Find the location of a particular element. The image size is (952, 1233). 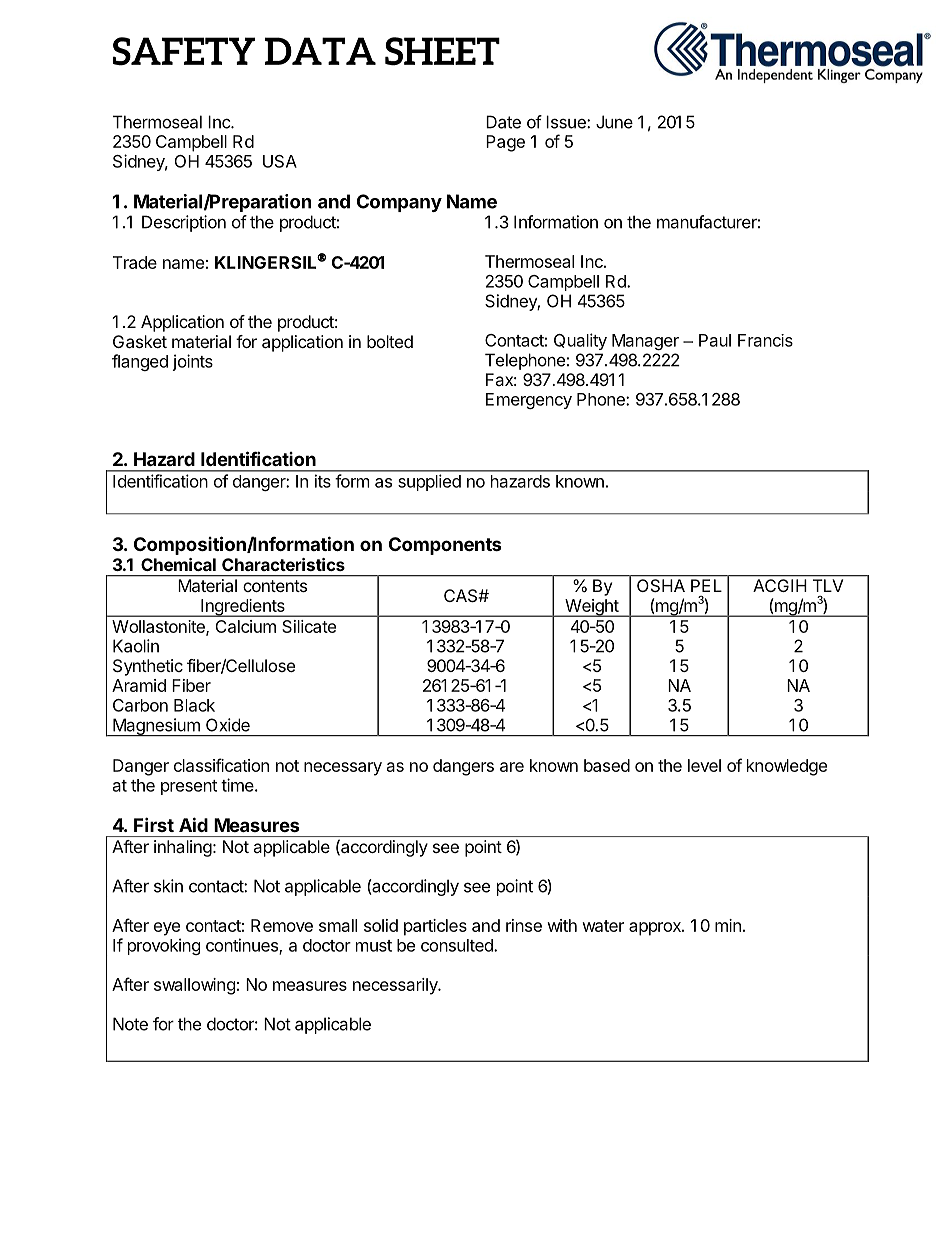

Components is located at coordinates (445, 546).
